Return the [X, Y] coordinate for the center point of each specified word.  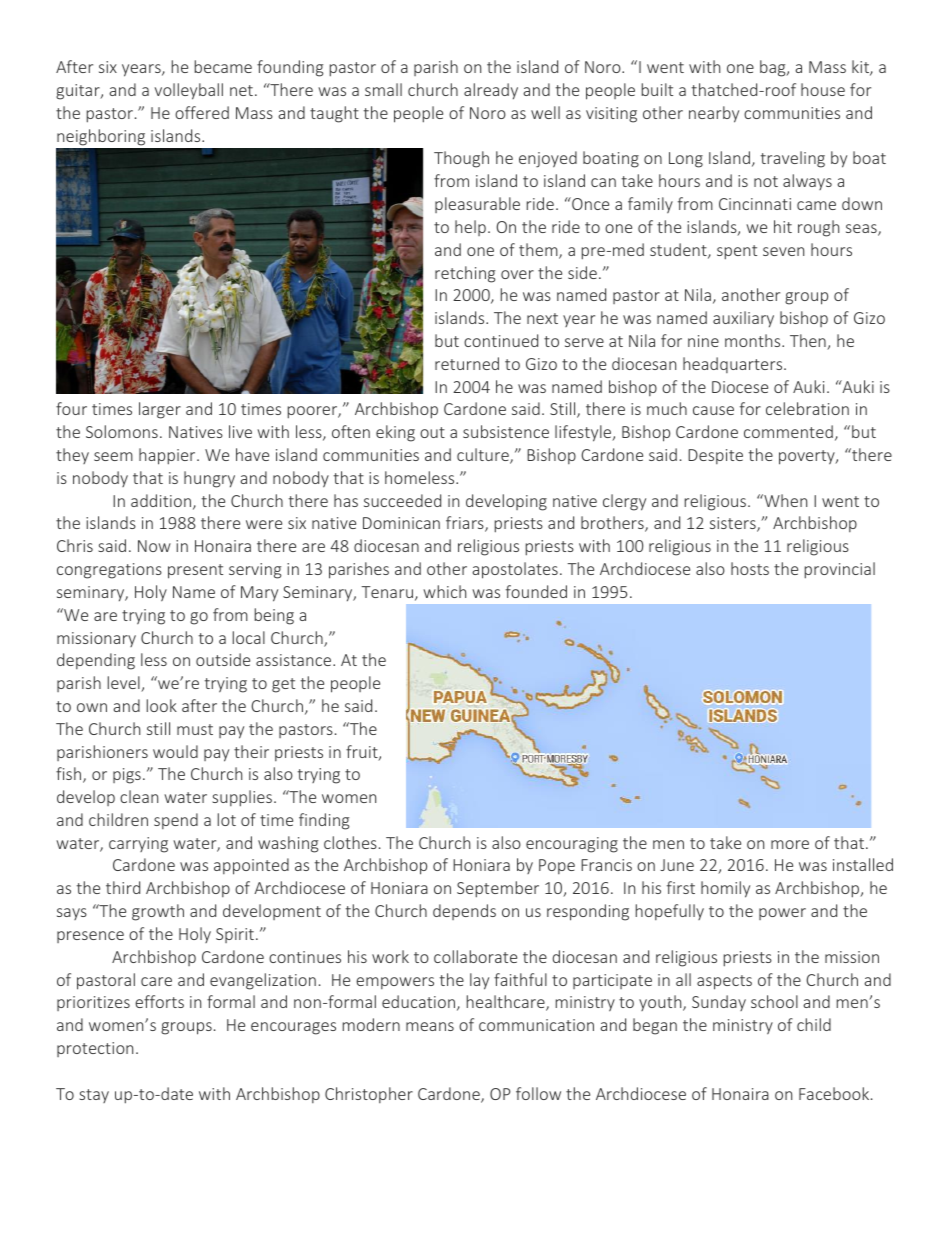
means [430, 1026]
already [491, 91]
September [498, 889]
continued [501, 340]
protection [95, 1049]
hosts [750, 568]
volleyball [189, 91]
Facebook [835, 1093]
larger [160, 410]
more [790, 844]
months [754, 340]
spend [176, 821]
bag [774, 68]
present [195, 571]
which [444, 591]
